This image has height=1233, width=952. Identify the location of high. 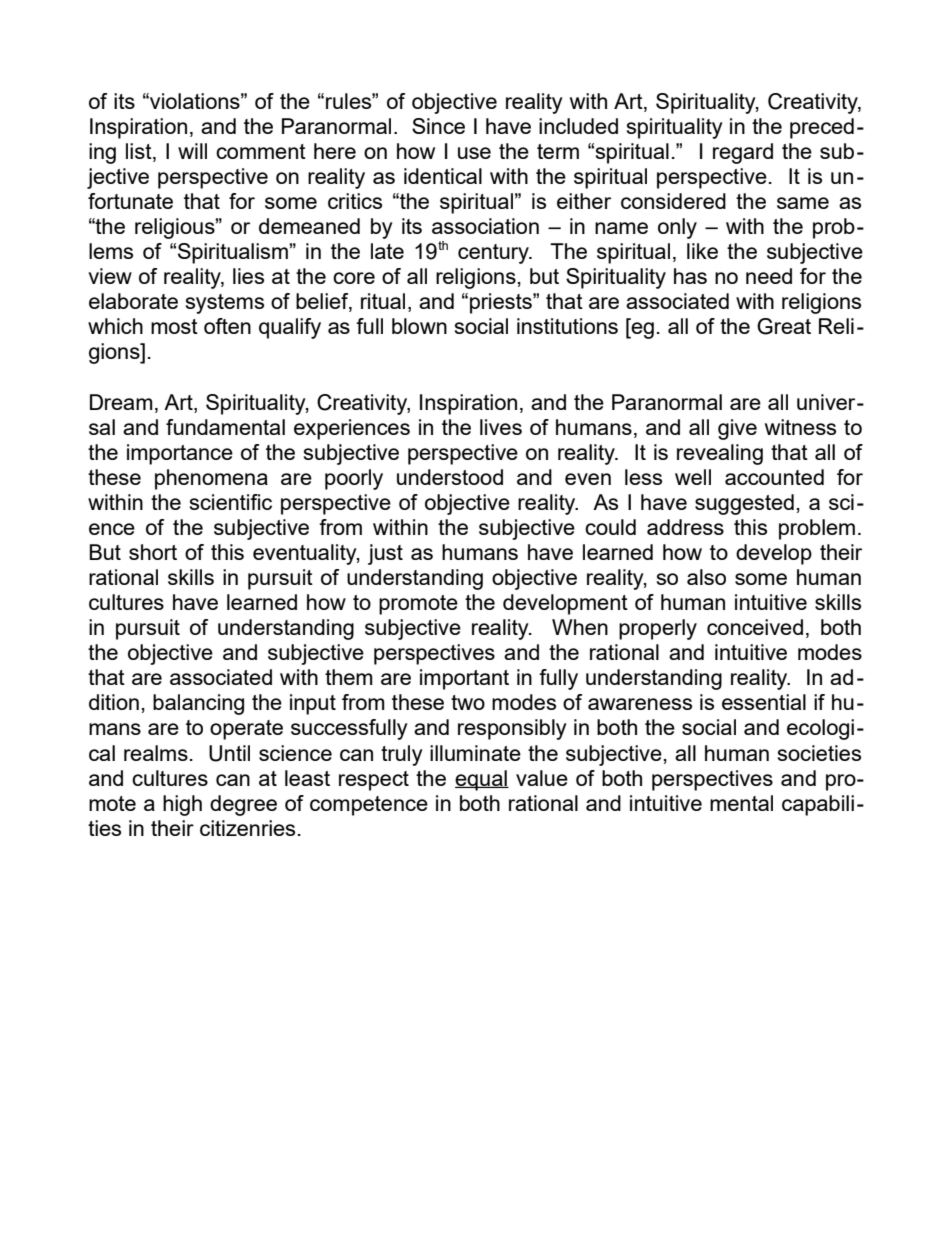
(182, 805).
